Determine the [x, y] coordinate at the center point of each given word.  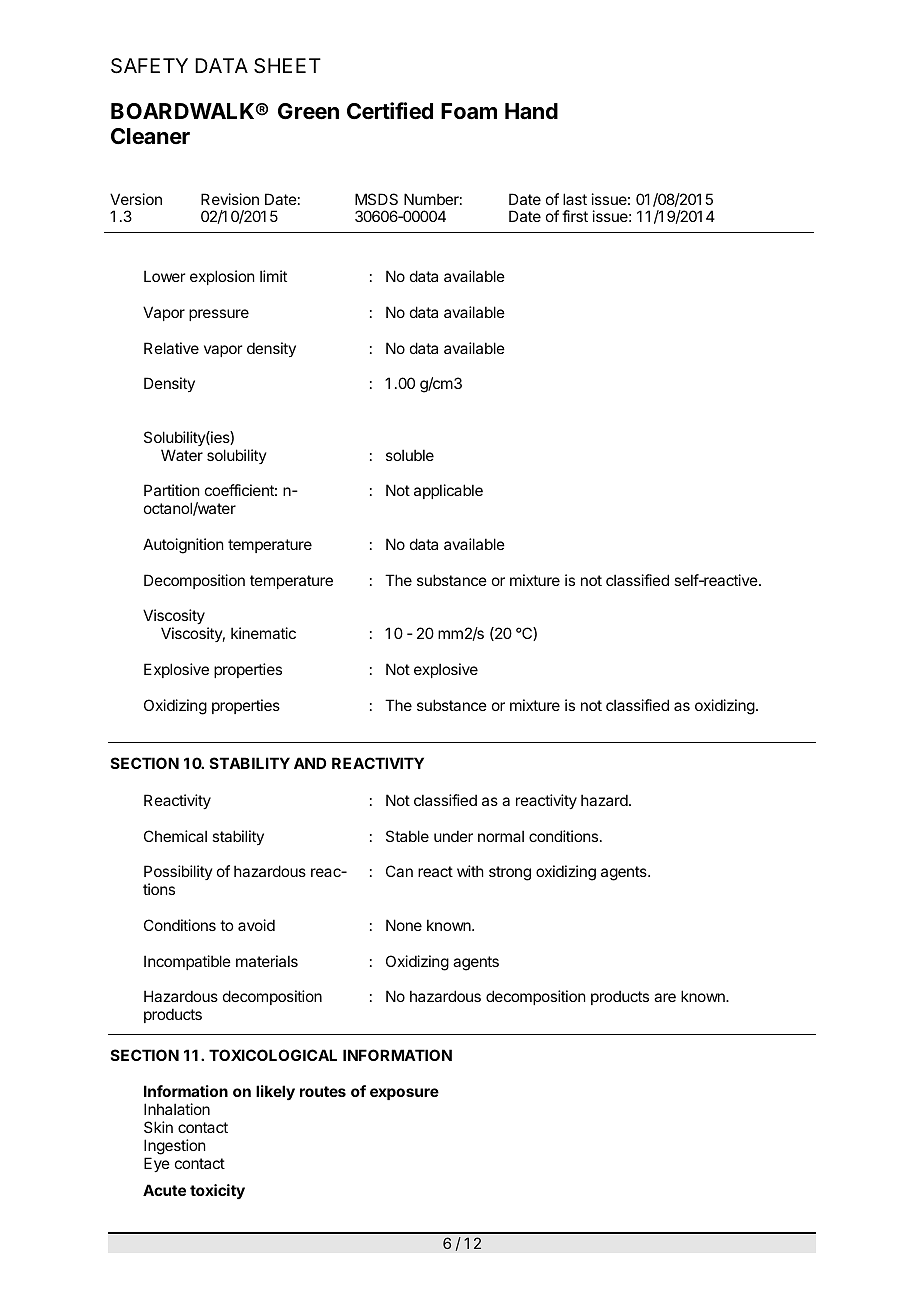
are [665, 997]
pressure [219, 315]
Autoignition [183, 546]
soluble [410, 455]
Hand [531, 111]
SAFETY [149, 66]
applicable [448, 491]
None [404, 925]
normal [501, 836]
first [575, 216]
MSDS [376, 199]
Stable [407, 836]
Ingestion [174, 1148]
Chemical [175, 836]
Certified [390, 111]
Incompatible [187, 962]
